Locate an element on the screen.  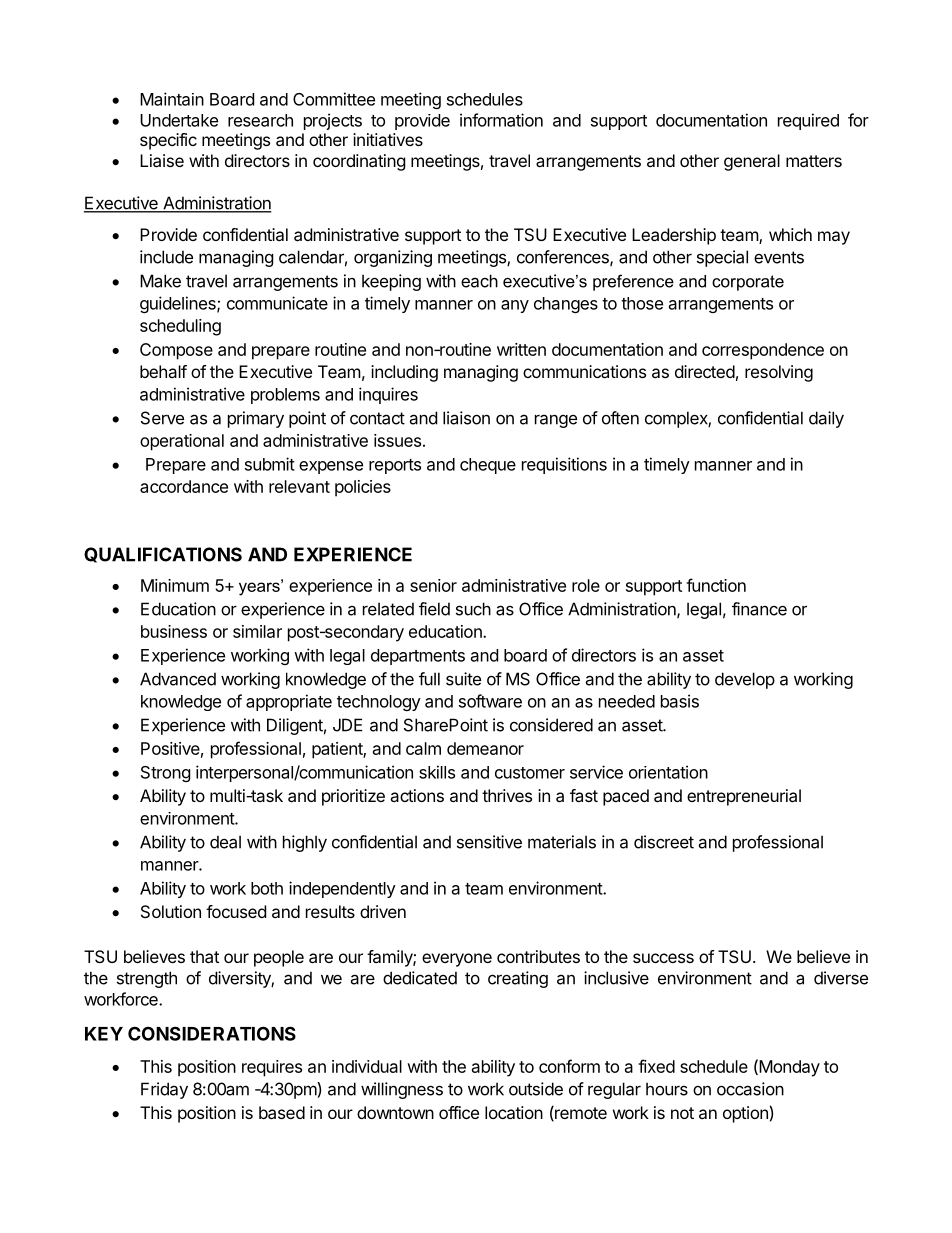
Undertake is located at coordinates (179, 120).
